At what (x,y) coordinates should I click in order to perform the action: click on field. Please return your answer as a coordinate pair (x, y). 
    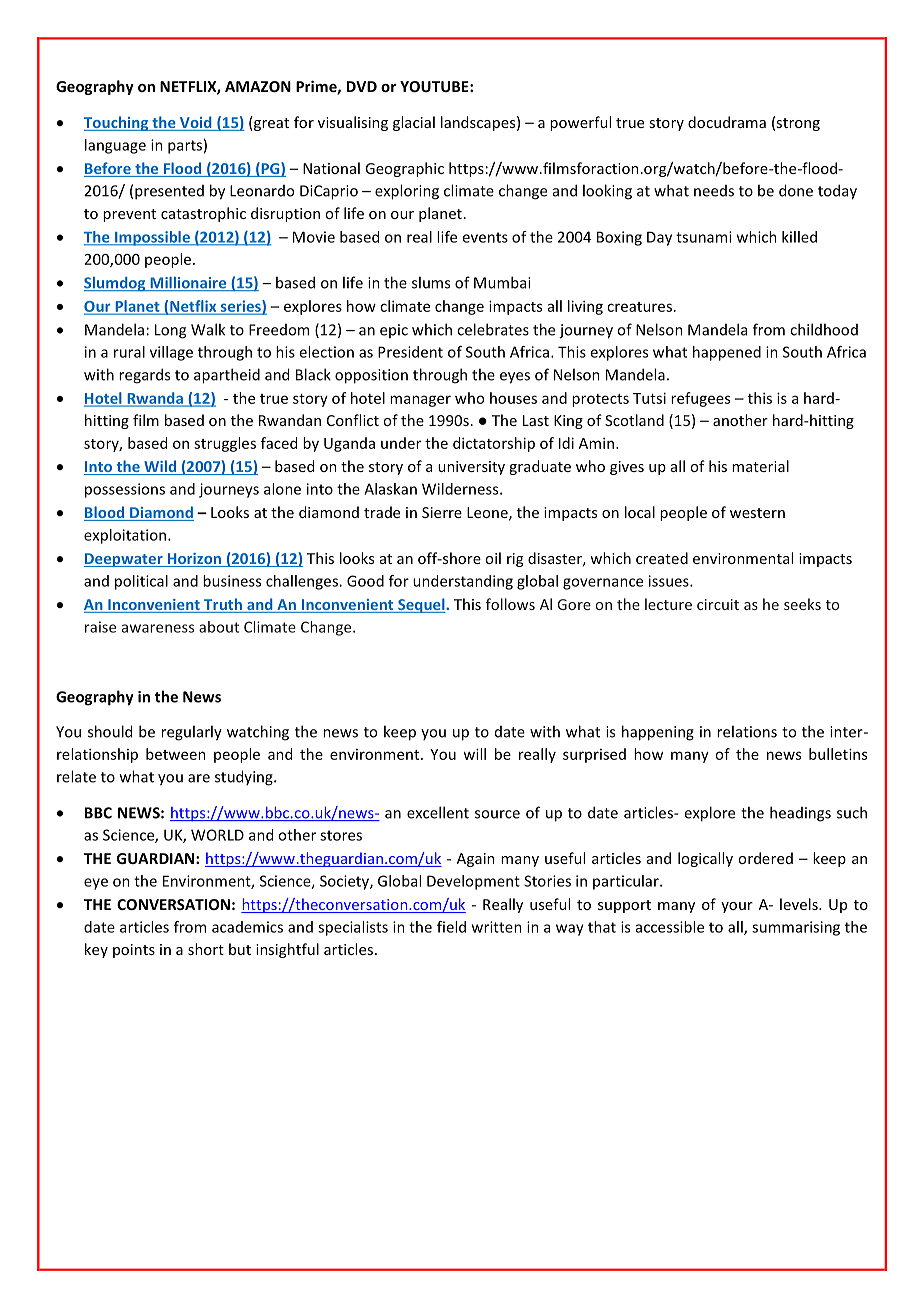
    Looking at the image, I should click on (451, 927).
